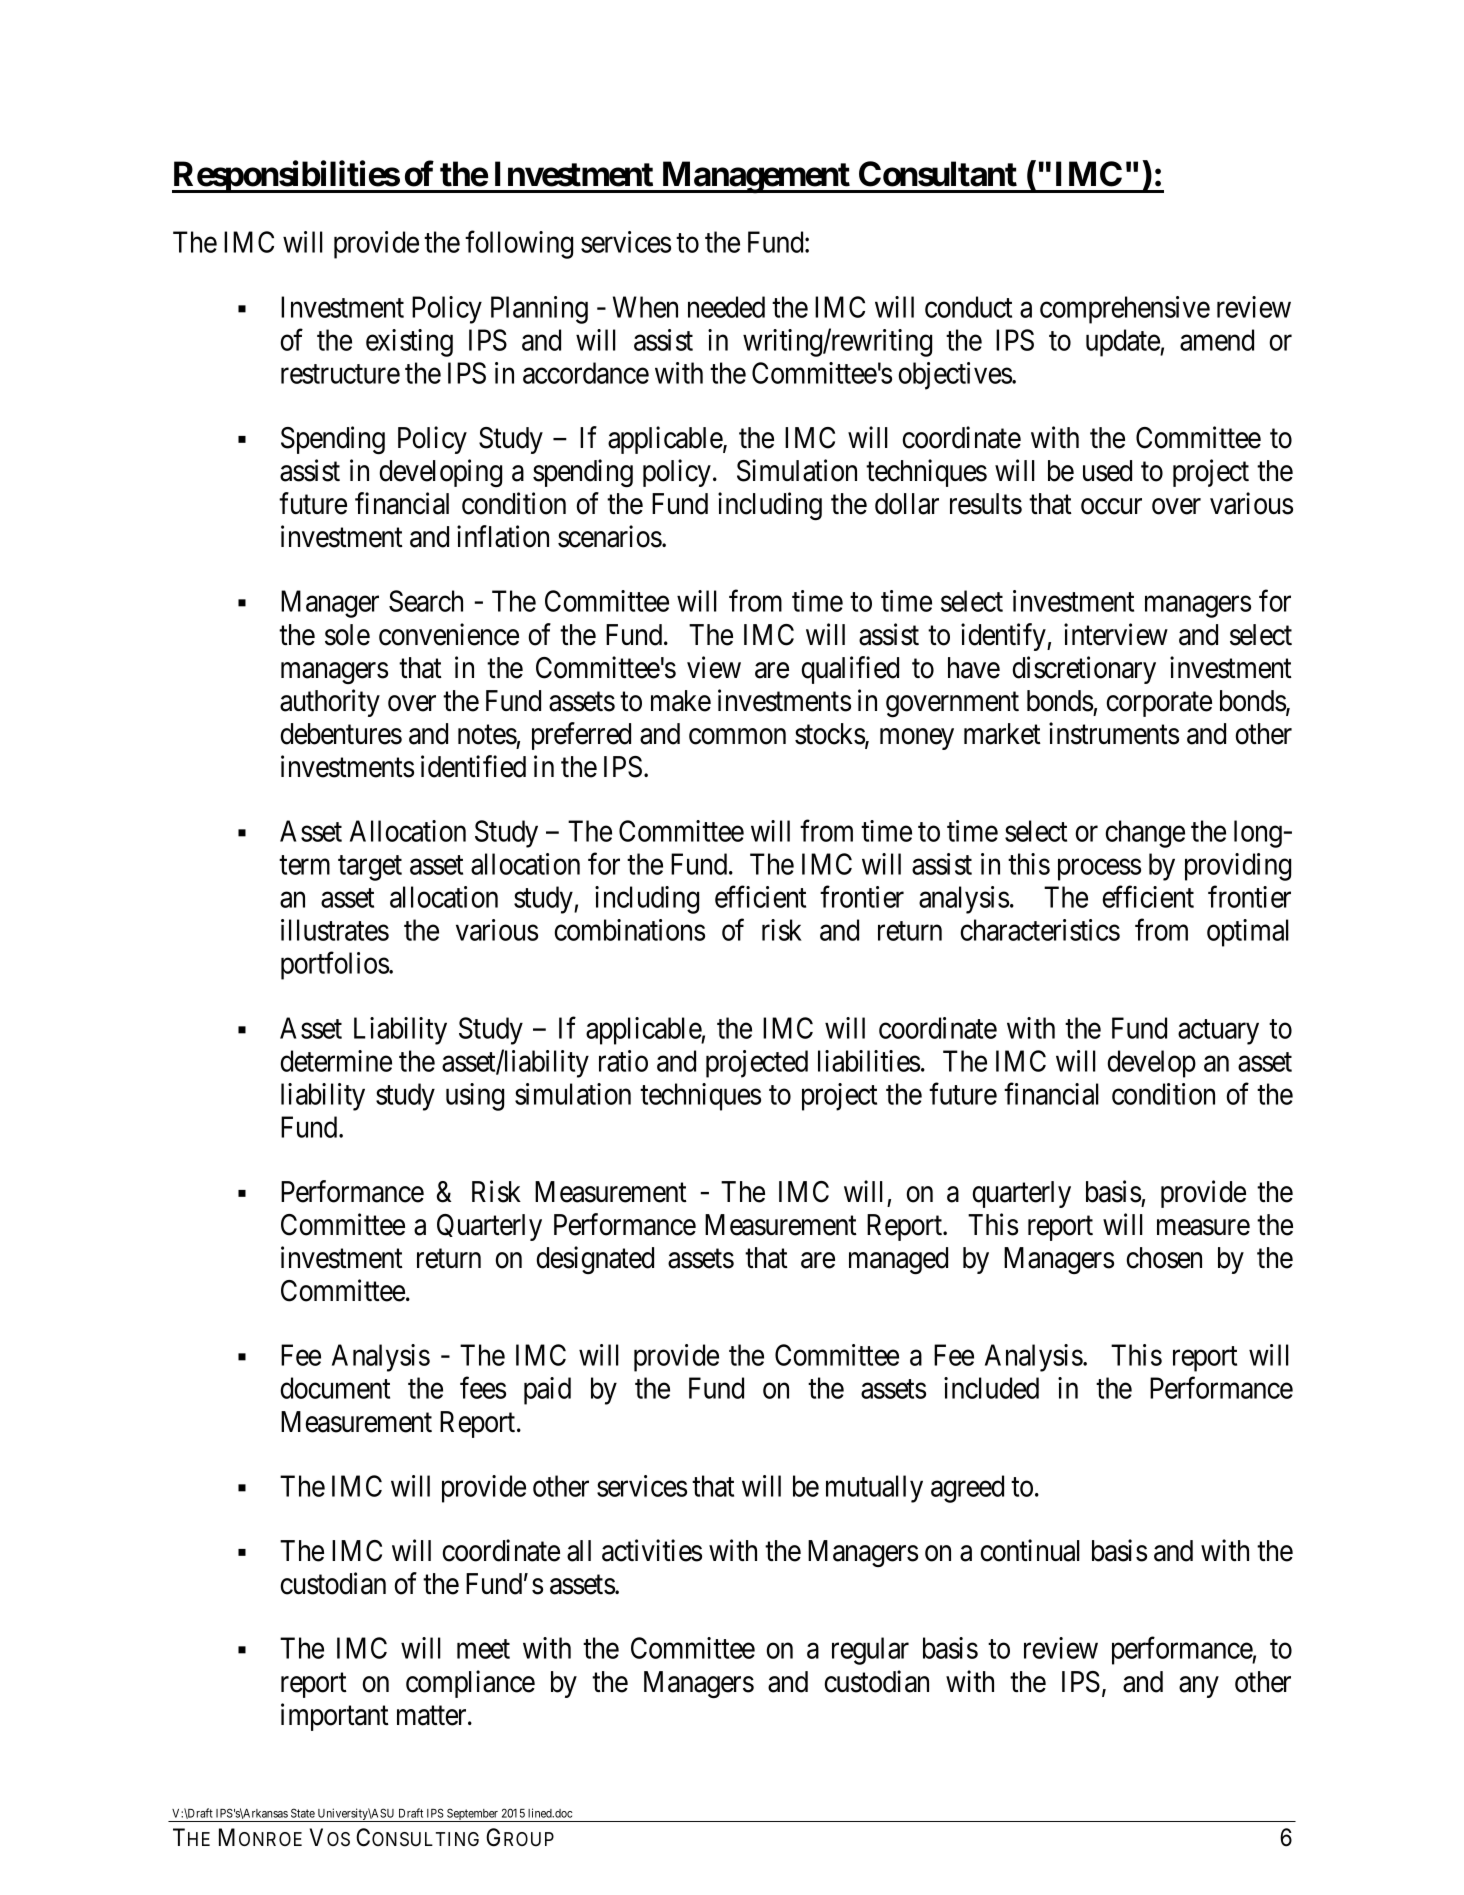  What do you see at coordinates (991, 1388) in the screenshot?
I see `included` at bounding box center [991, 1388].
